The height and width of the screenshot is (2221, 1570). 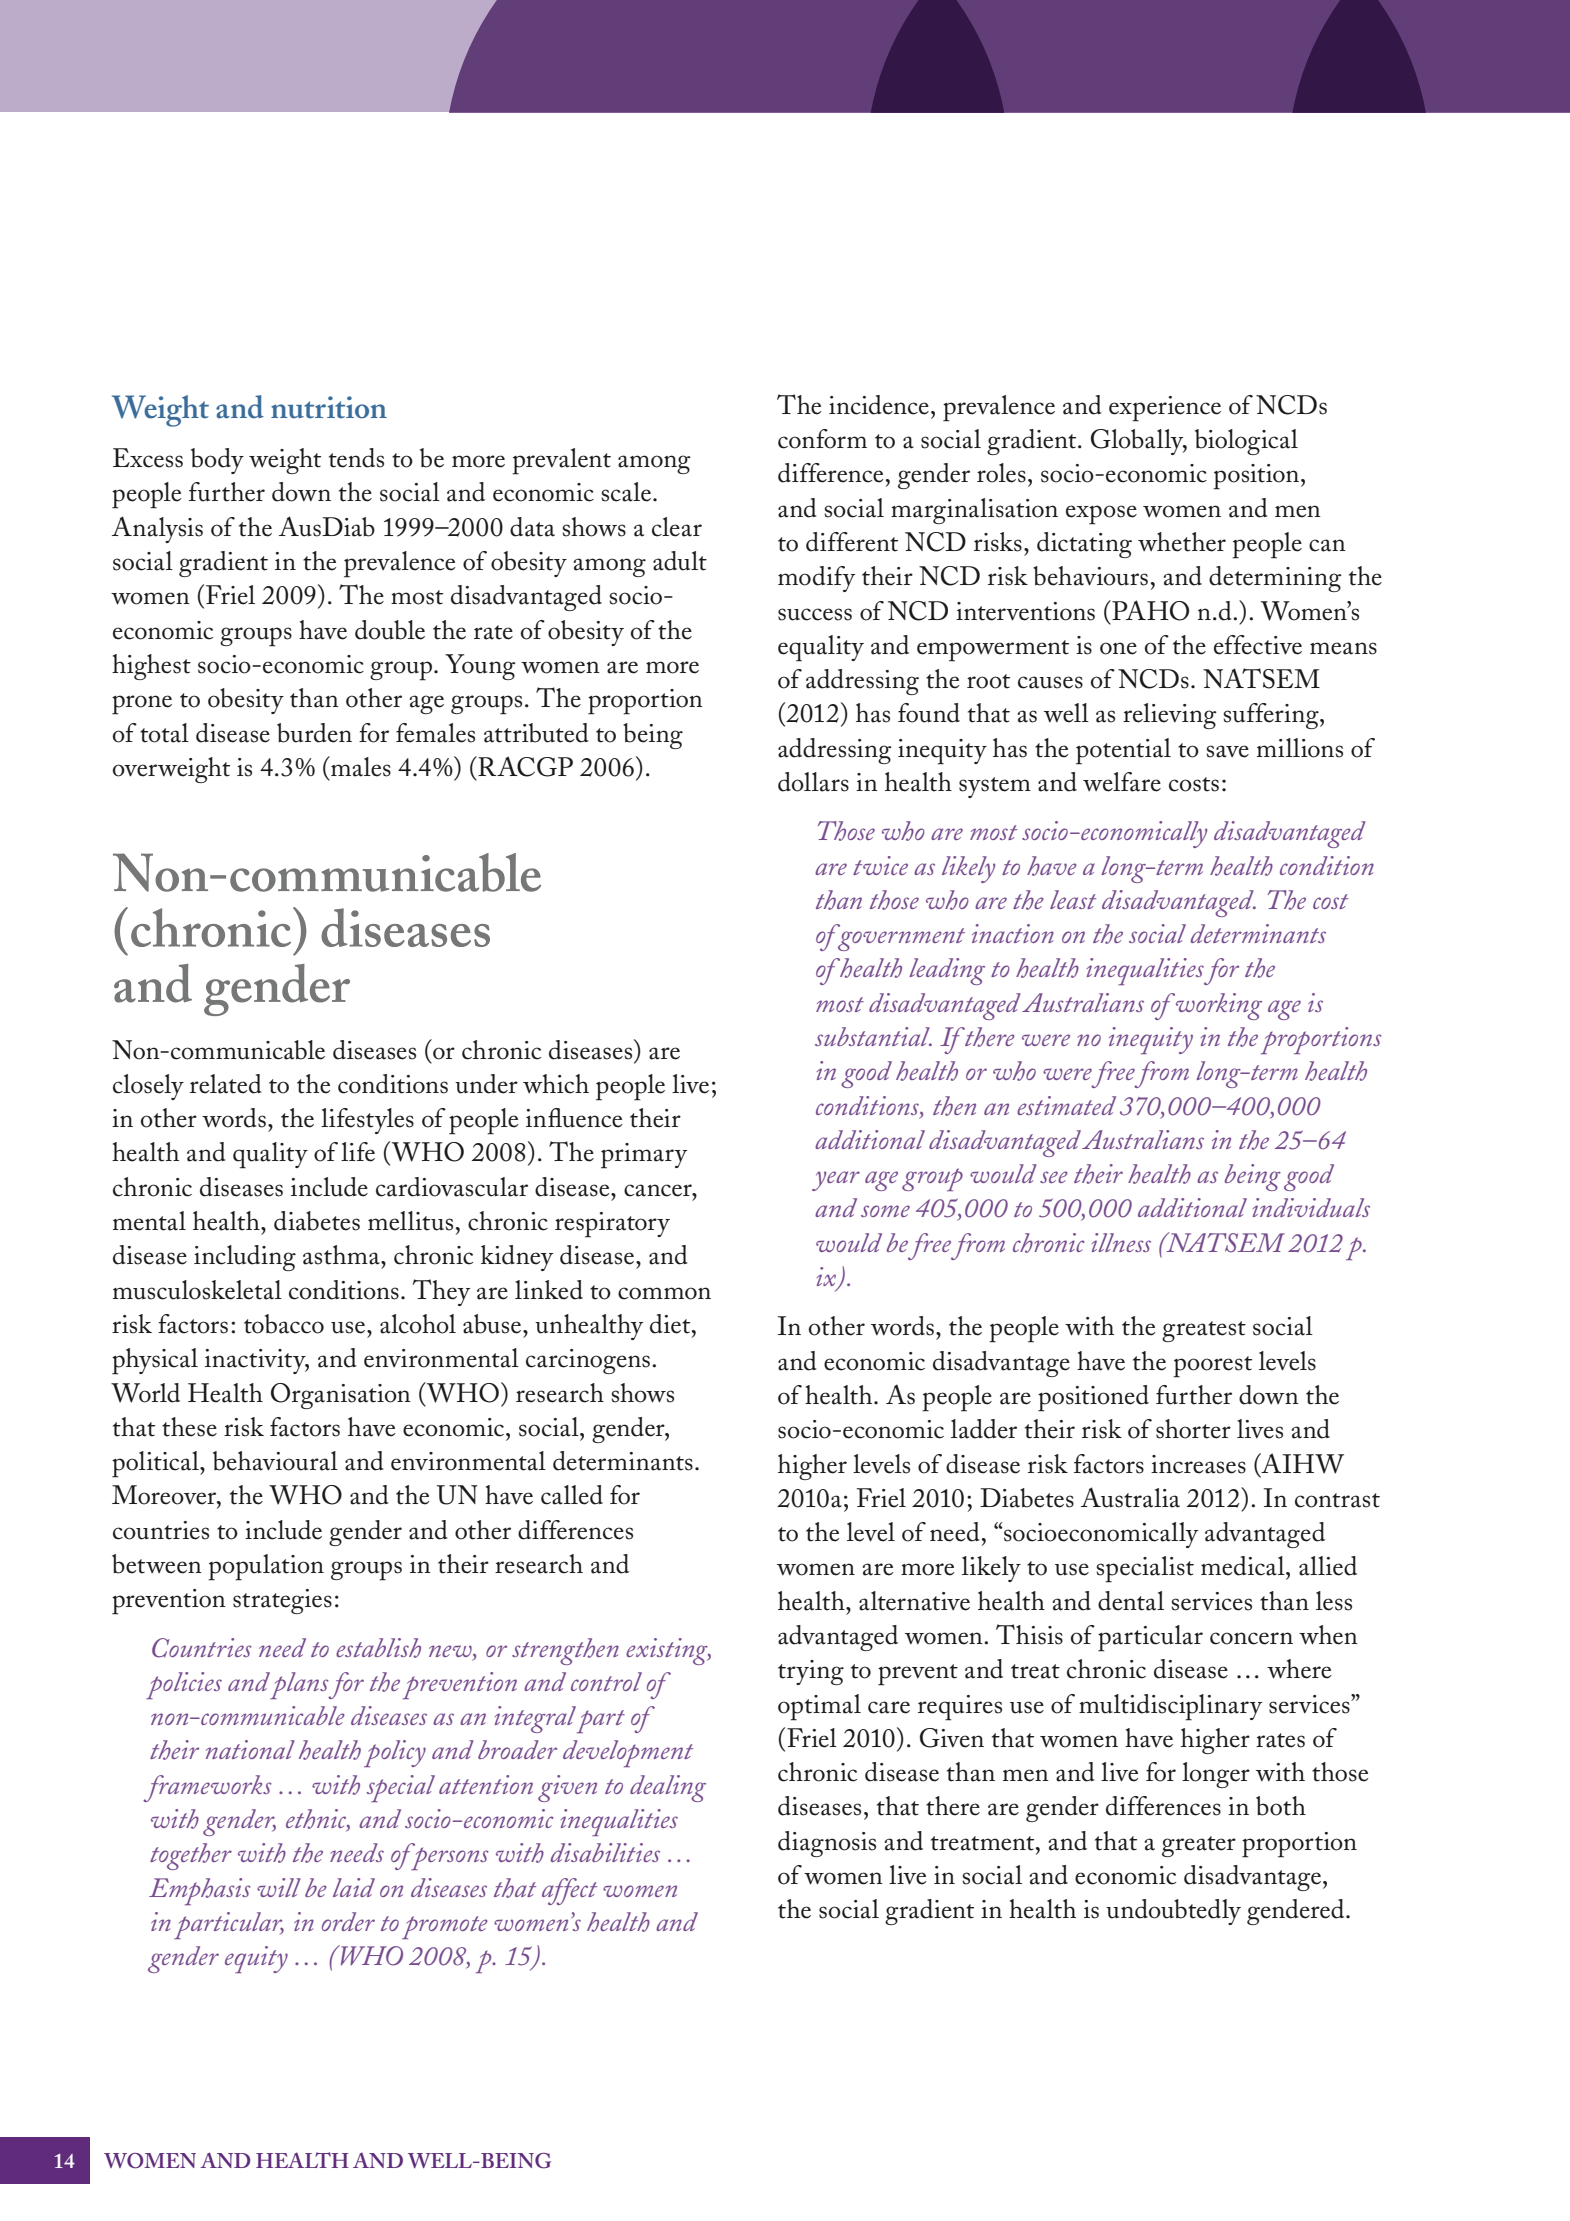 I want to click on year, so click(x=836, y=1181).
